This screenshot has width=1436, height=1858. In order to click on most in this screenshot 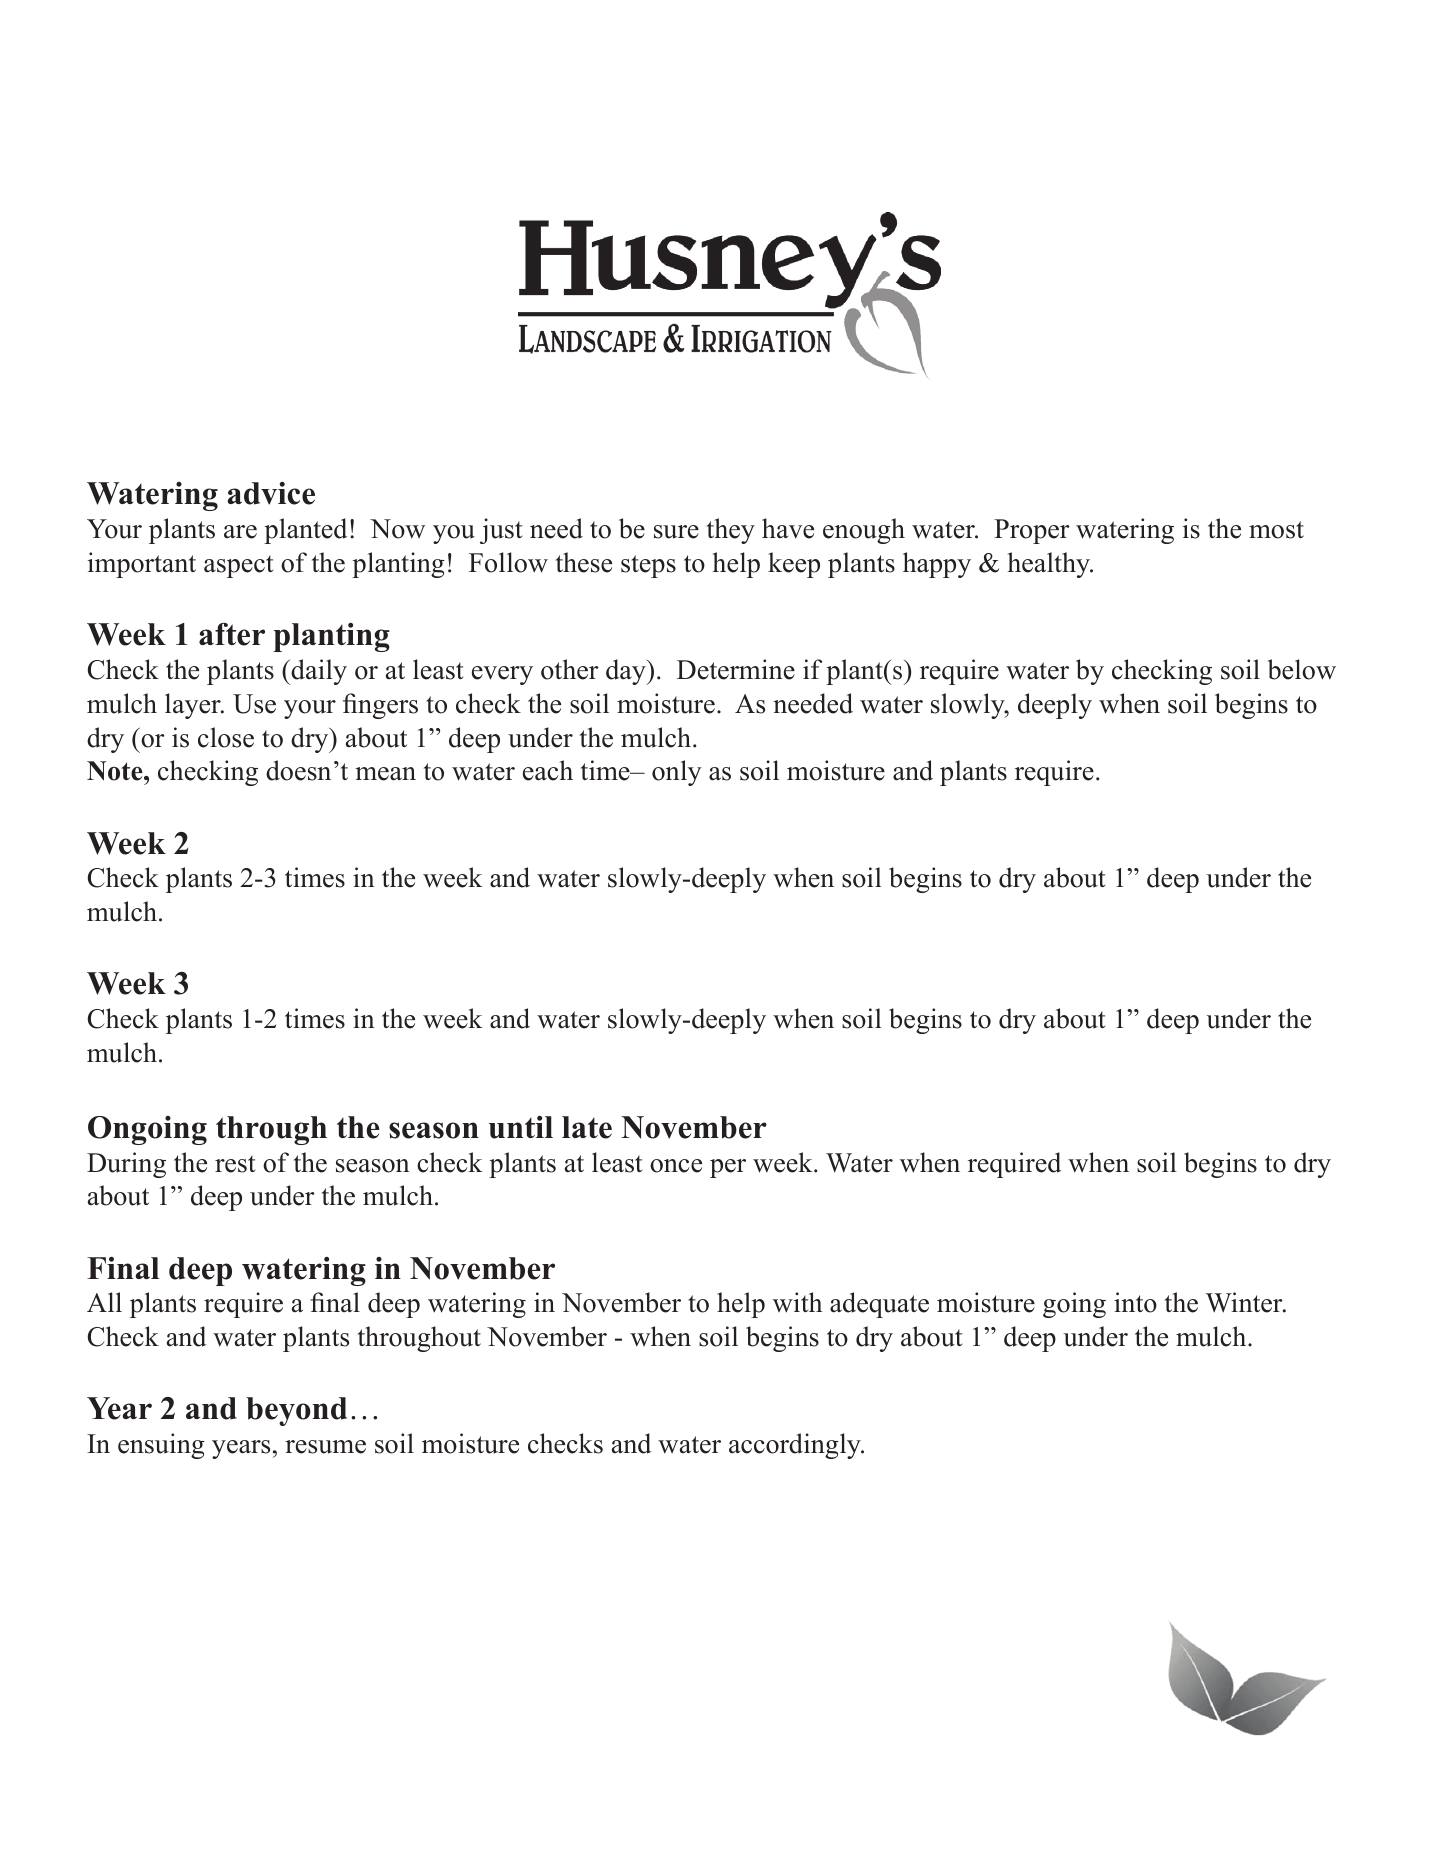, I will do `click(1276, 530)`.
